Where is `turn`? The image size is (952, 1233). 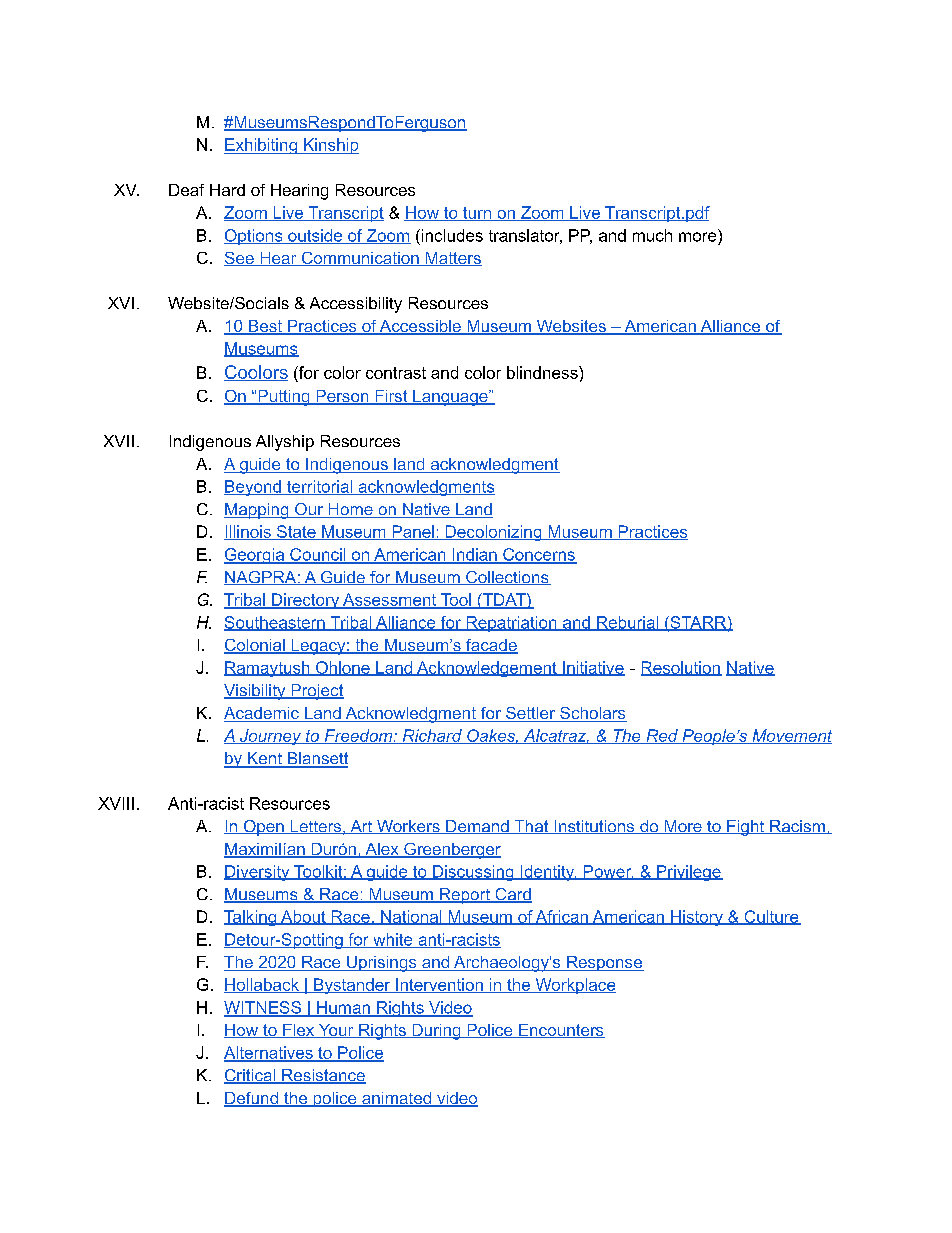 turn is located at coordinates (477, 214).
